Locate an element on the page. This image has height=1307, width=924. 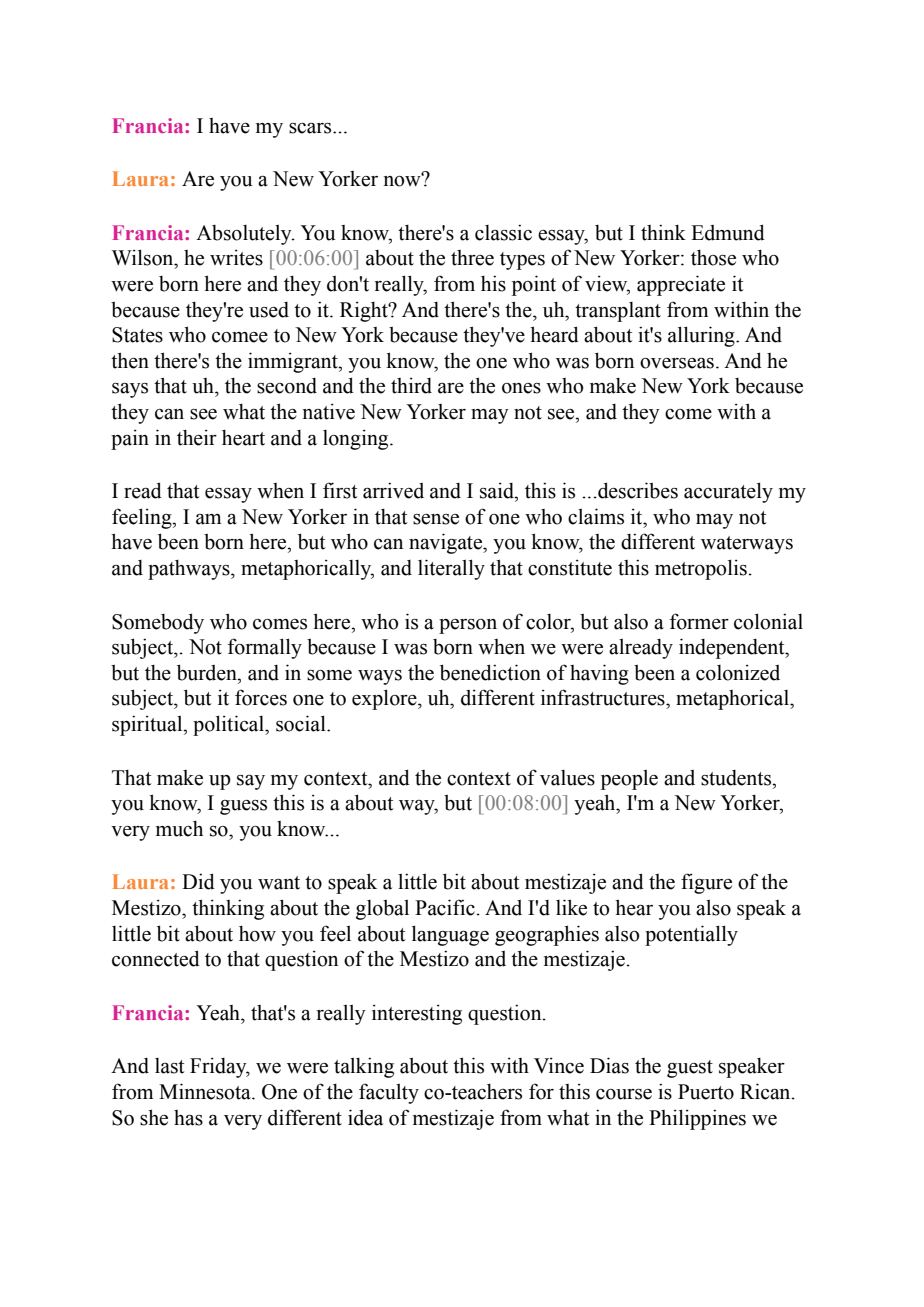
Edmund is located at coordinates (728, 232).
